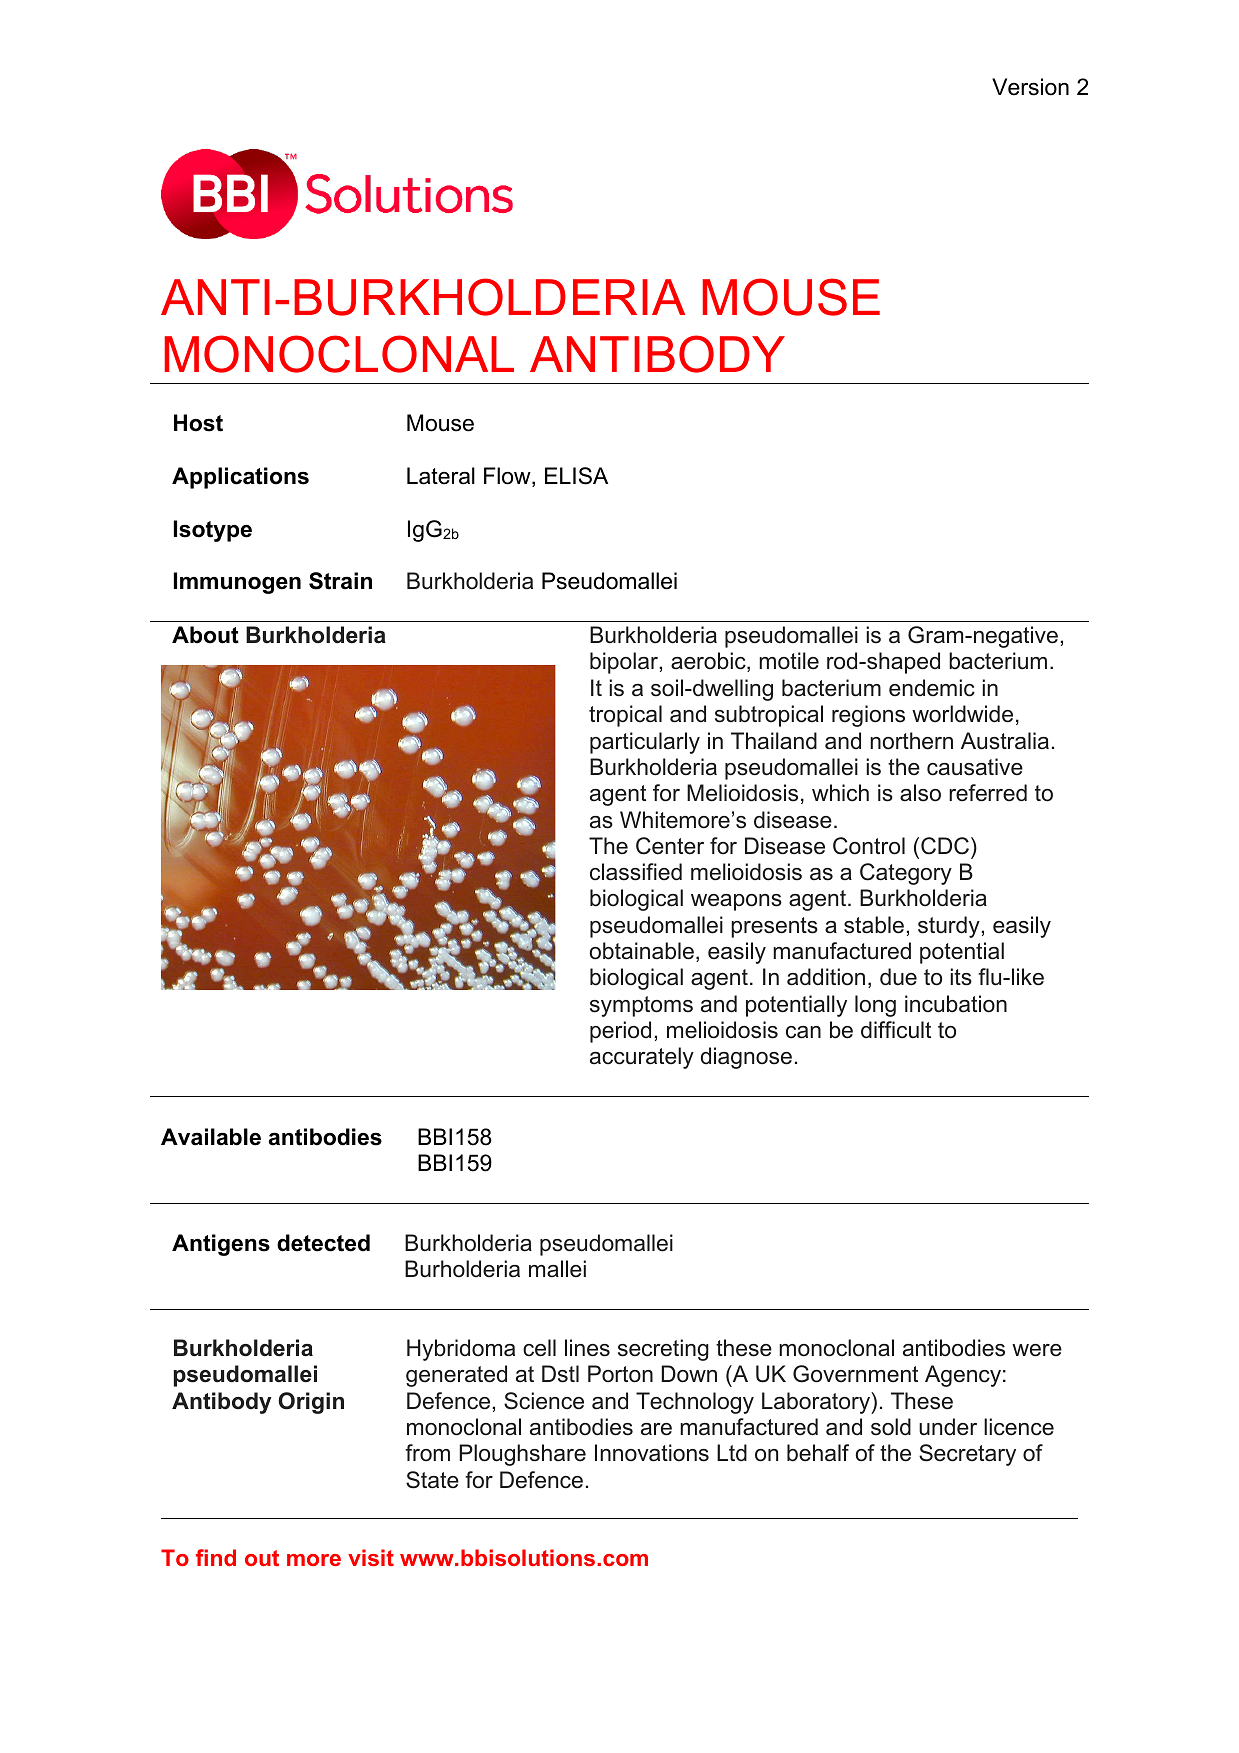 The width and height of the screenshot is (1239, 1753). Describe the element at coordinates (932, 688) in the screenshot. I see `endemic` at that location.
